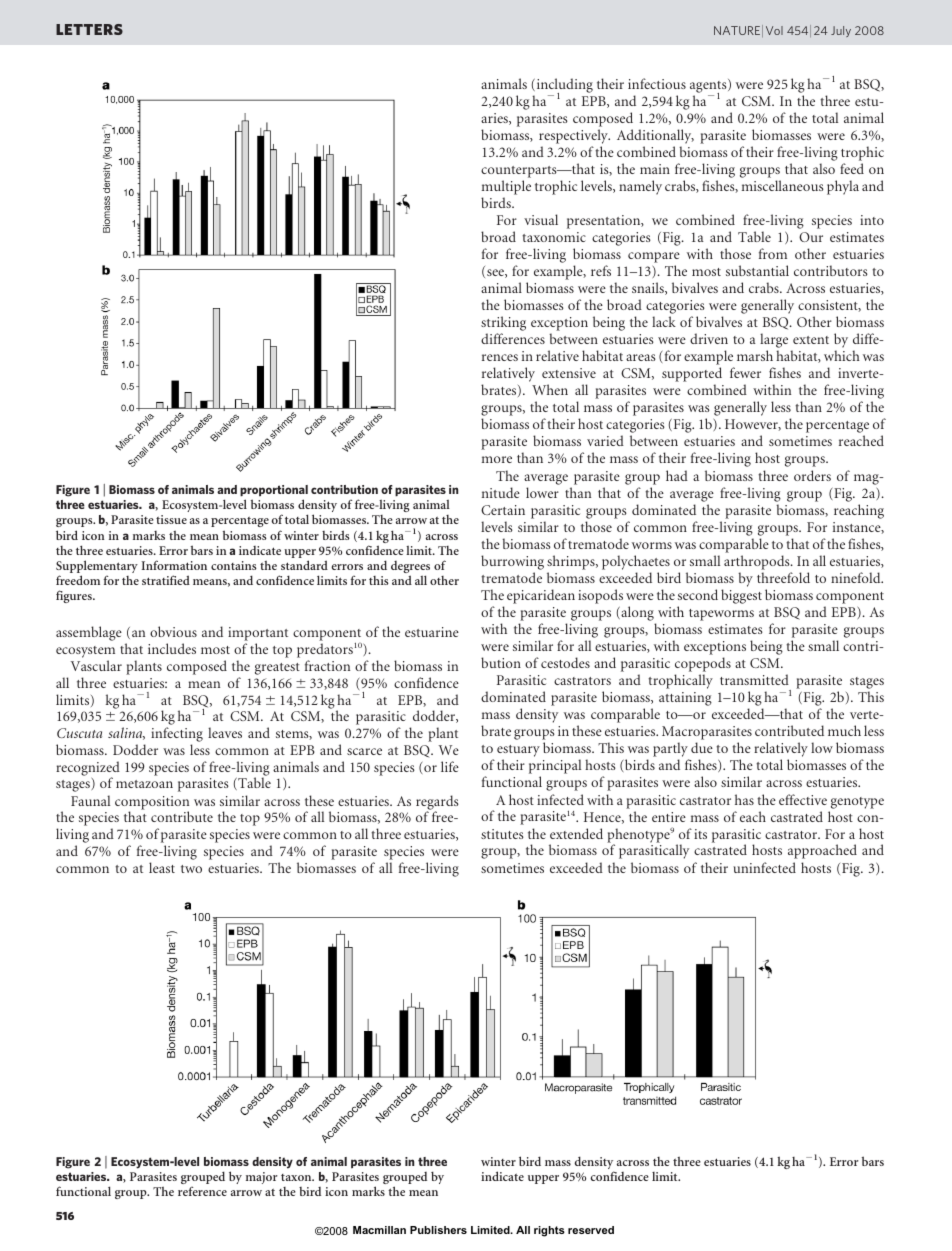  What do you see at coordinates (438, 1230) in the screenshot?
I see `Publishers` at bounding box center [438, 1230].
